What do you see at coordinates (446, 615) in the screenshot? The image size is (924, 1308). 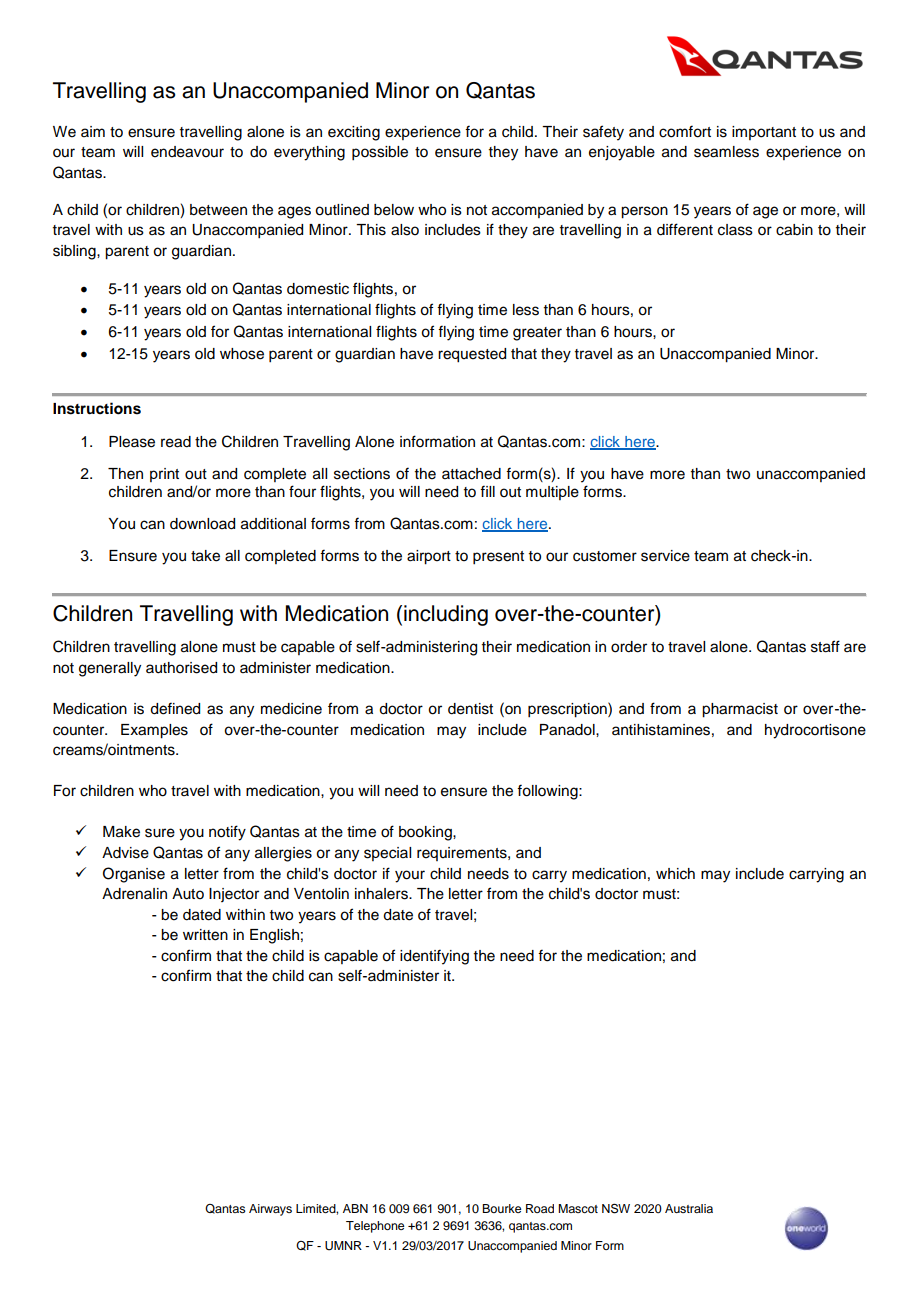 I see `including` at bounding box center [446, 615].
